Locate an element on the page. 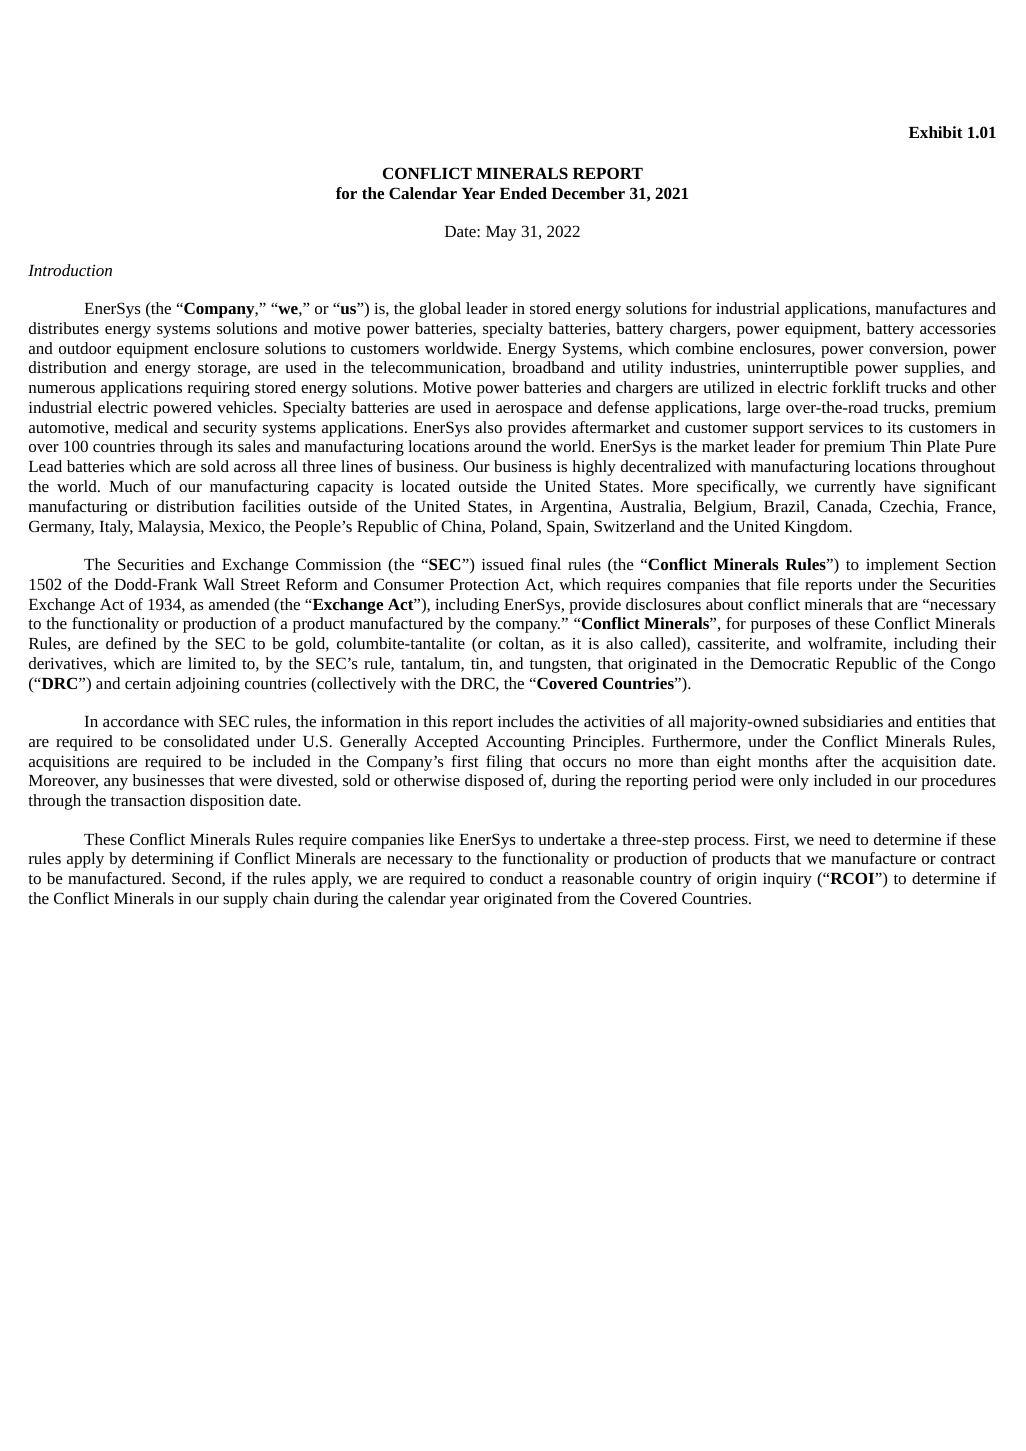 The width and height of the image is (1026, 1451). December is located at coordinates (588, 193).
